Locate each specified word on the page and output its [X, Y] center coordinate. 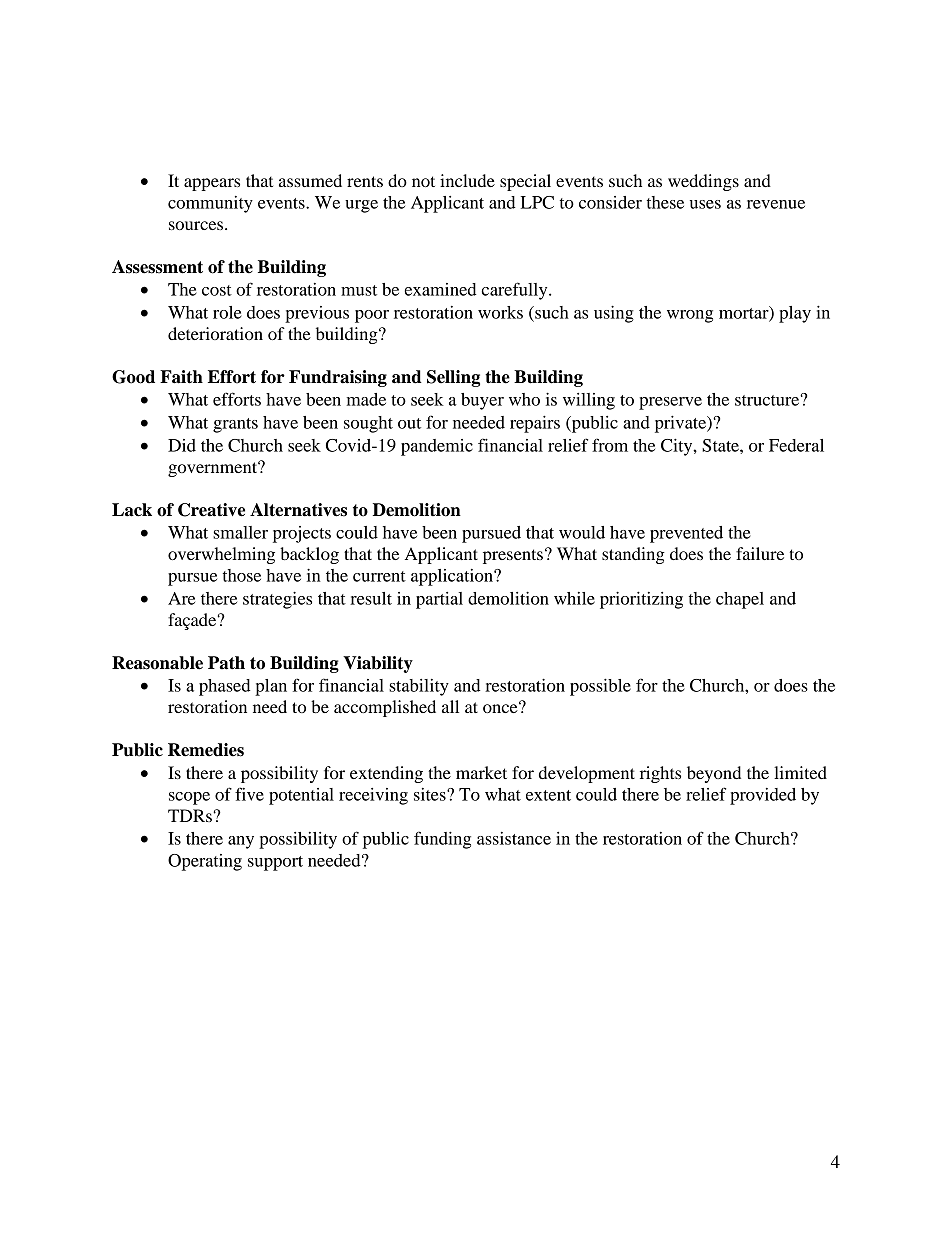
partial [439, 600]
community [210, 204]
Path [226, 663]
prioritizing [641, 600]
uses [705, 204]
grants [235, 425]
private [682, 424]
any [241, 842]
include [467, 180]
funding [442, 840]
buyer [482, 401]
